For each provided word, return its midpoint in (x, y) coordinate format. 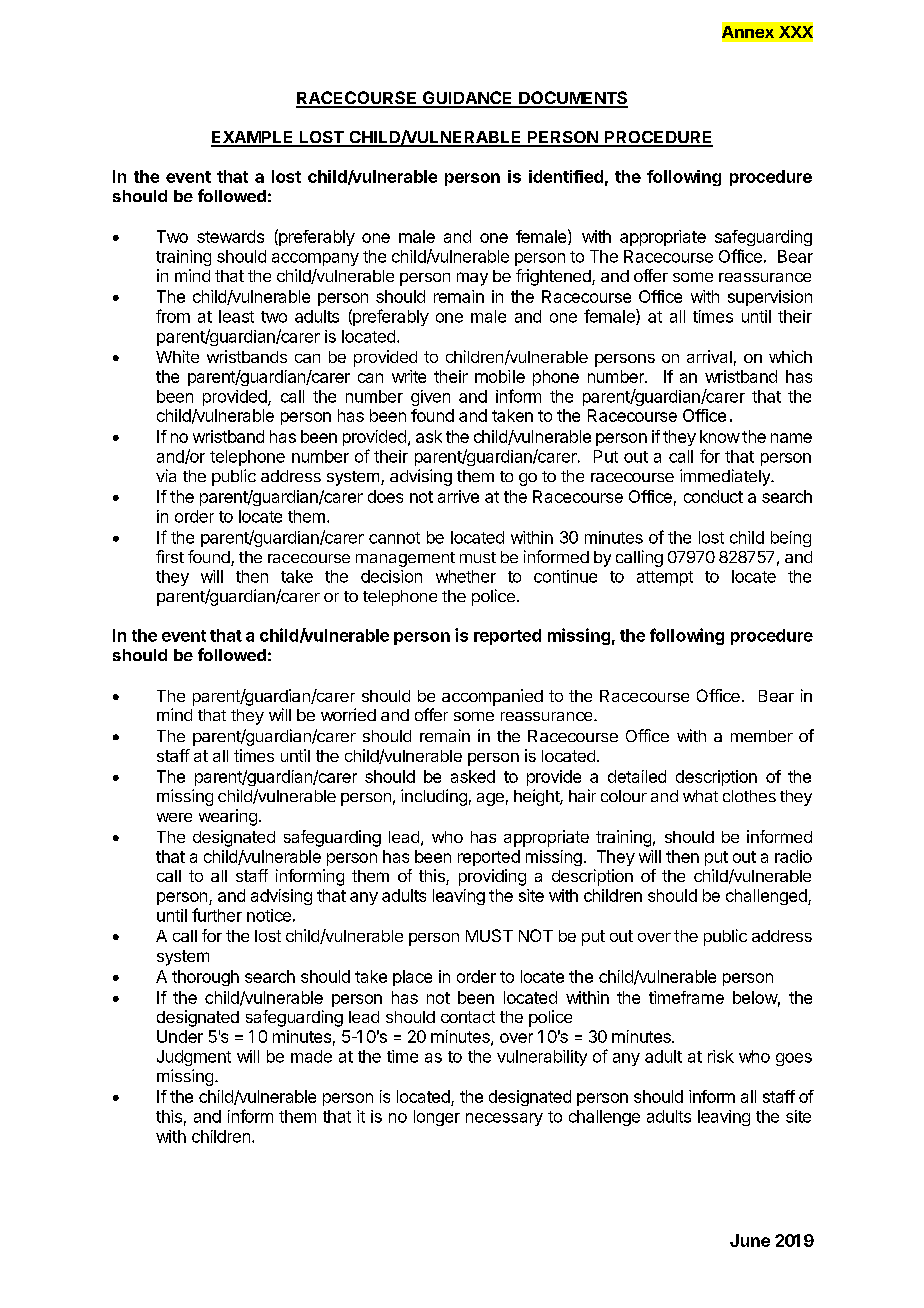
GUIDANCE (467, 99)
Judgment (194, 1058)
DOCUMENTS (572, 99)
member (762, 736)
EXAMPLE (253, 138)
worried (348, 714)
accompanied (492, 697)
